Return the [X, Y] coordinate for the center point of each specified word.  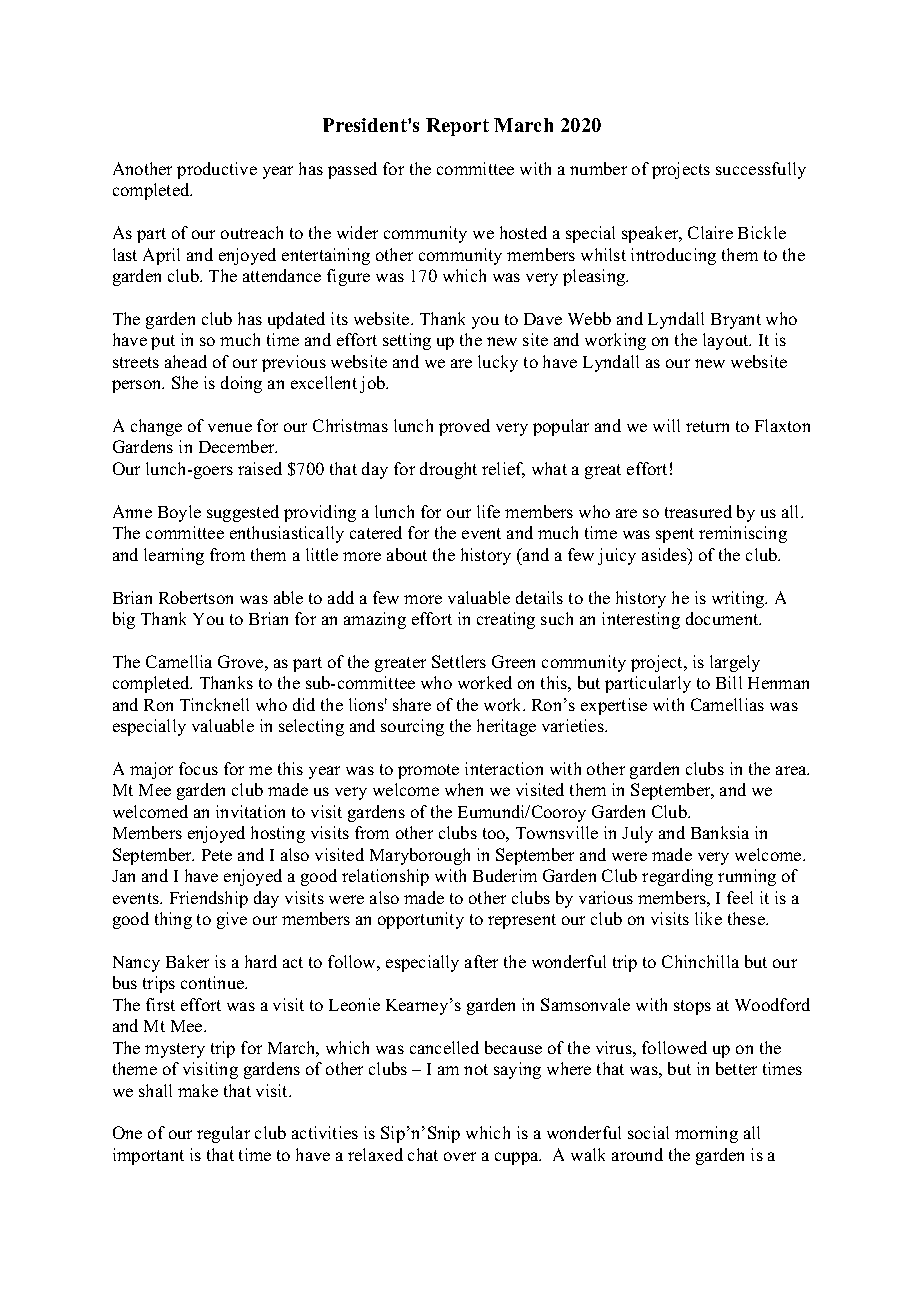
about [407, 554]
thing [173, 920]
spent [675, 535]
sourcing [412, 727]
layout [727, 341]
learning [174, 556]
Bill [729, 682]
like [708, 918]
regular [223, 1134]
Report [457, 127]
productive [217, 170]
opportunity [421, 920]
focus [198, 768]
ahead [186, 361]
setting [407, 341]
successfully [761, 170]
